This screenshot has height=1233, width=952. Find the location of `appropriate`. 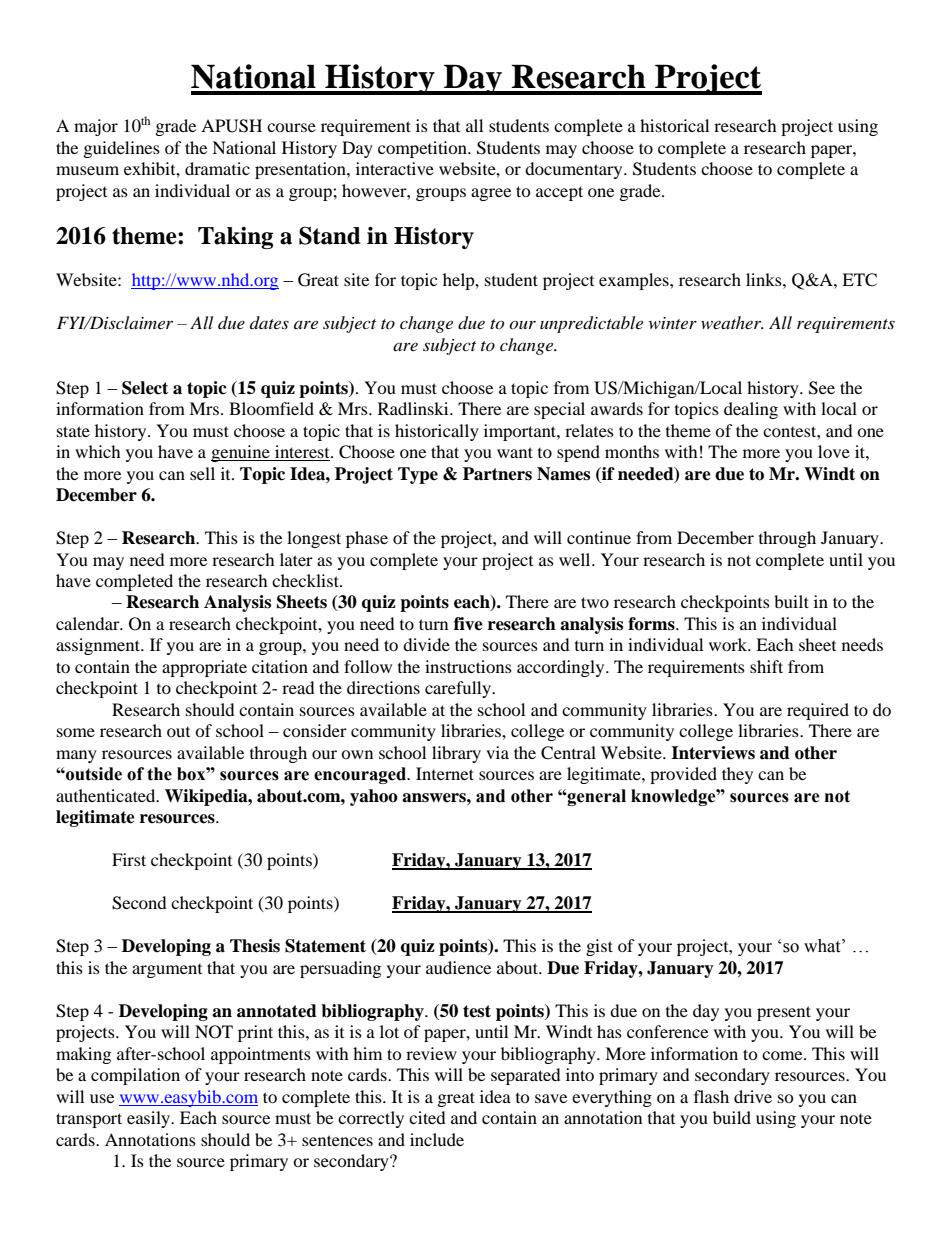

appropriate is located at coordinates (204, 668).
